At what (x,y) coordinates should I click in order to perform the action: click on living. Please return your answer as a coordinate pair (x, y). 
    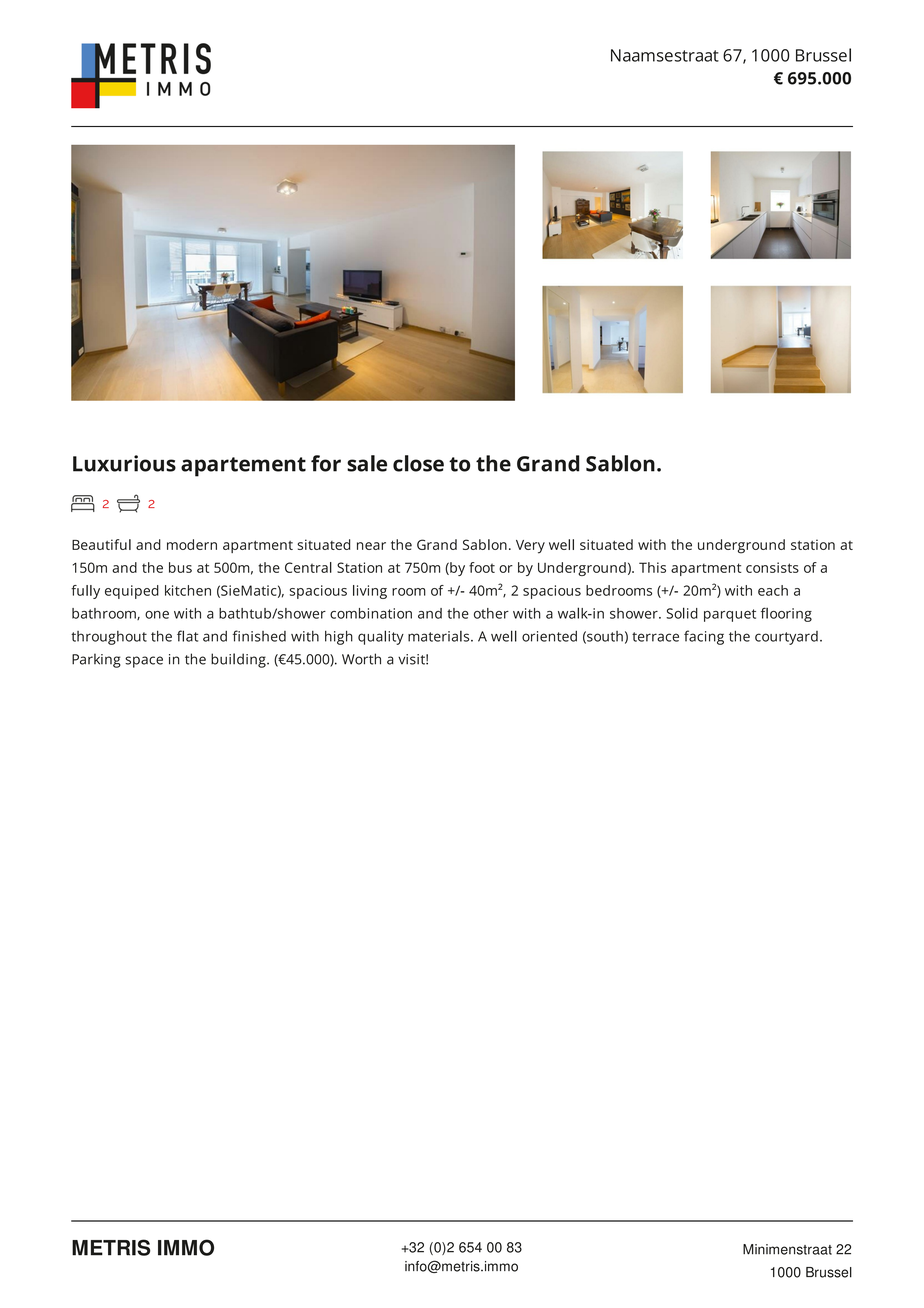
    Looking at the image, I should click on (370, 592).
